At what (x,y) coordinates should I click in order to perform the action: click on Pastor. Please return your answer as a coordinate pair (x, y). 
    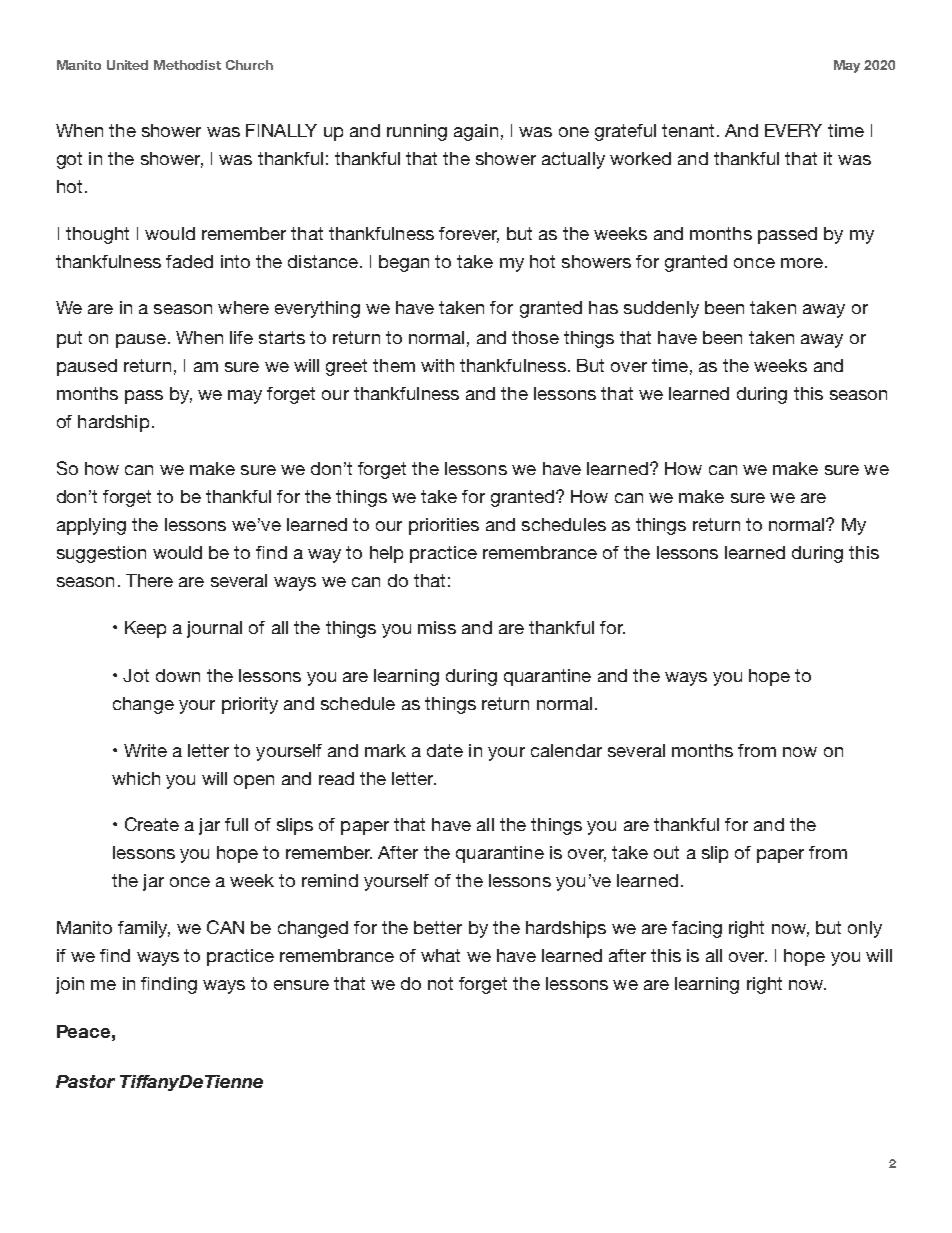
    Looking at the image, I should click on (85, 1081).
